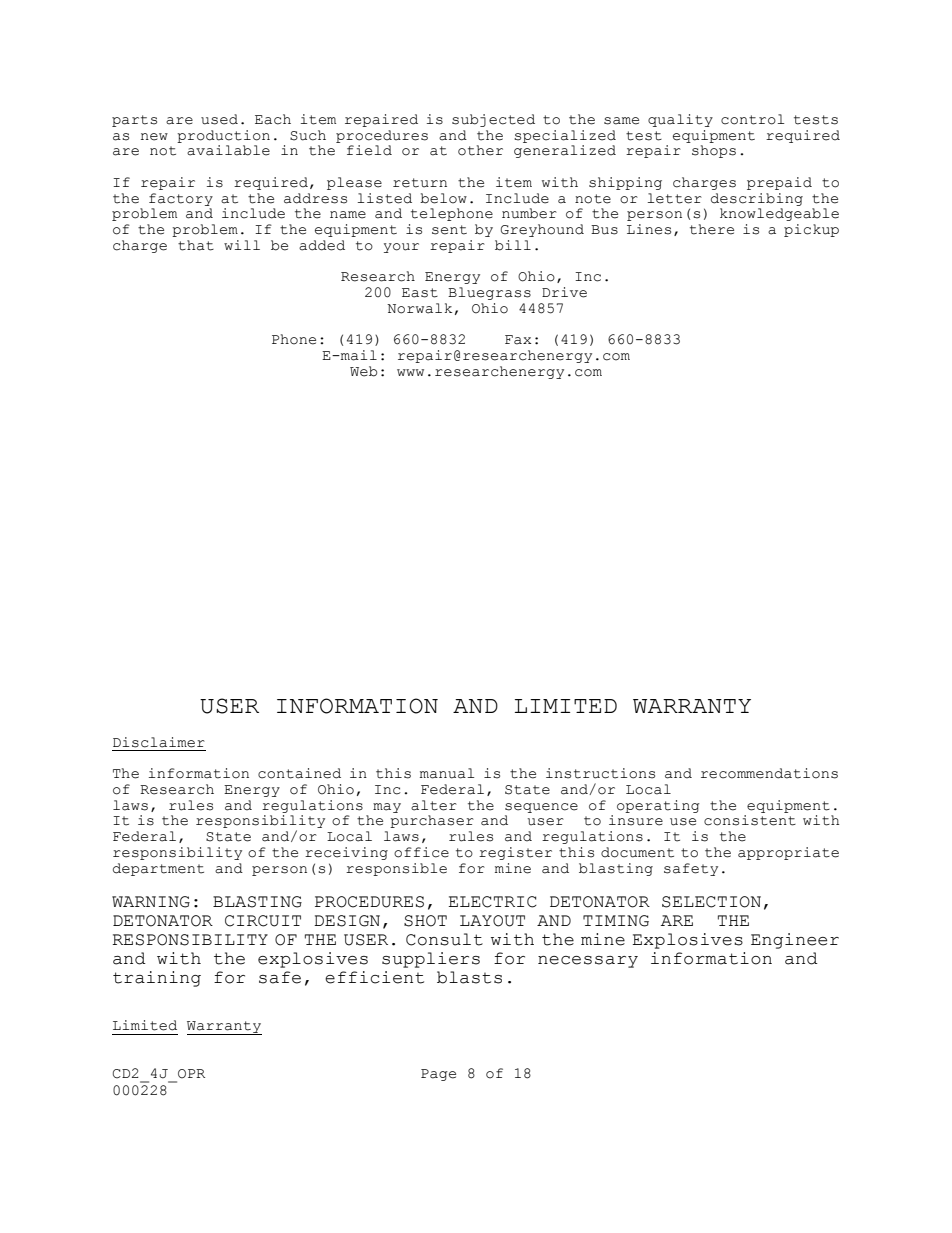  I want to click on Drive, so click(564, 292).
